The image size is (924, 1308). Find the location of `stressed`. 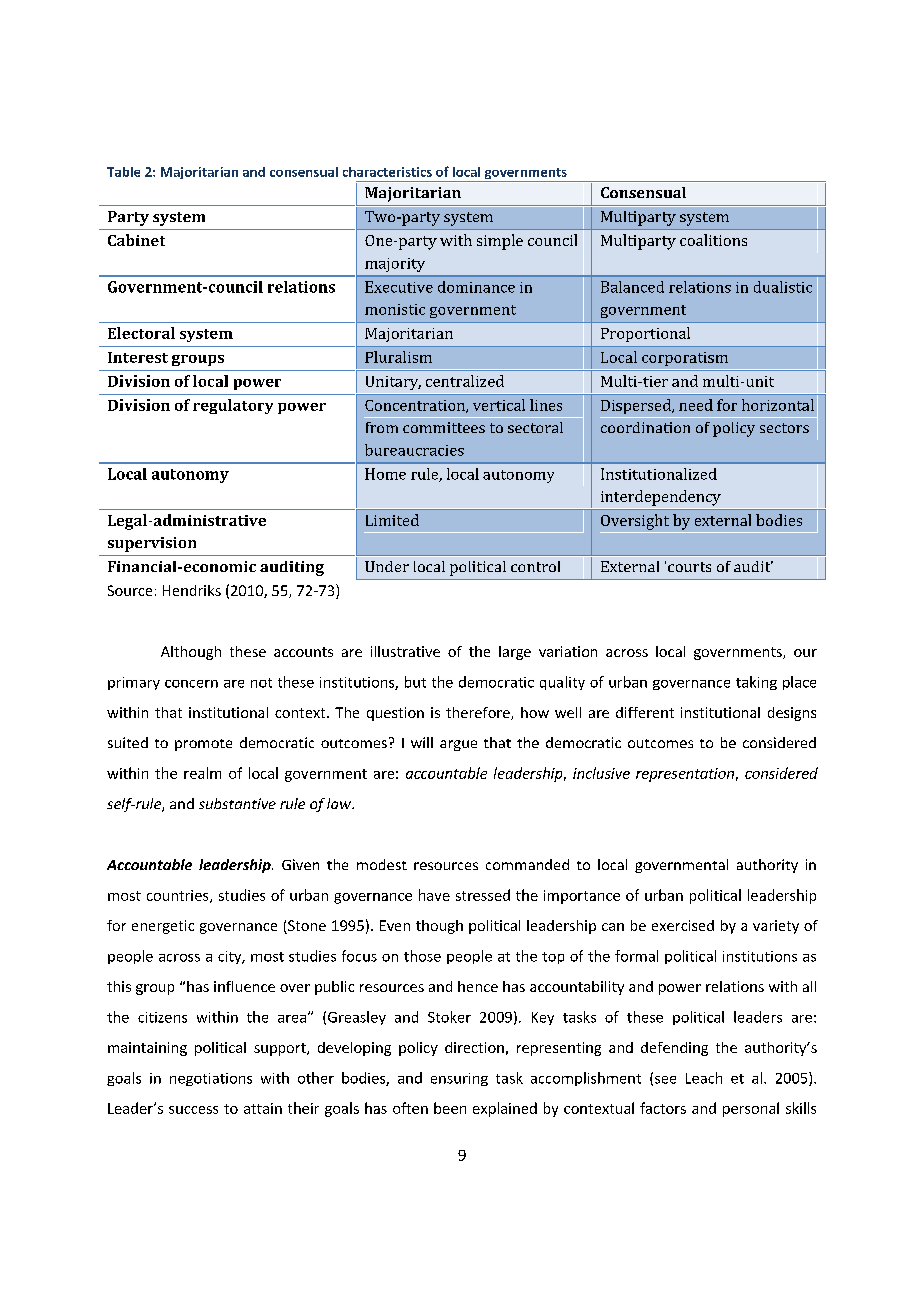

stressed is located at coordinates (483, 895).
